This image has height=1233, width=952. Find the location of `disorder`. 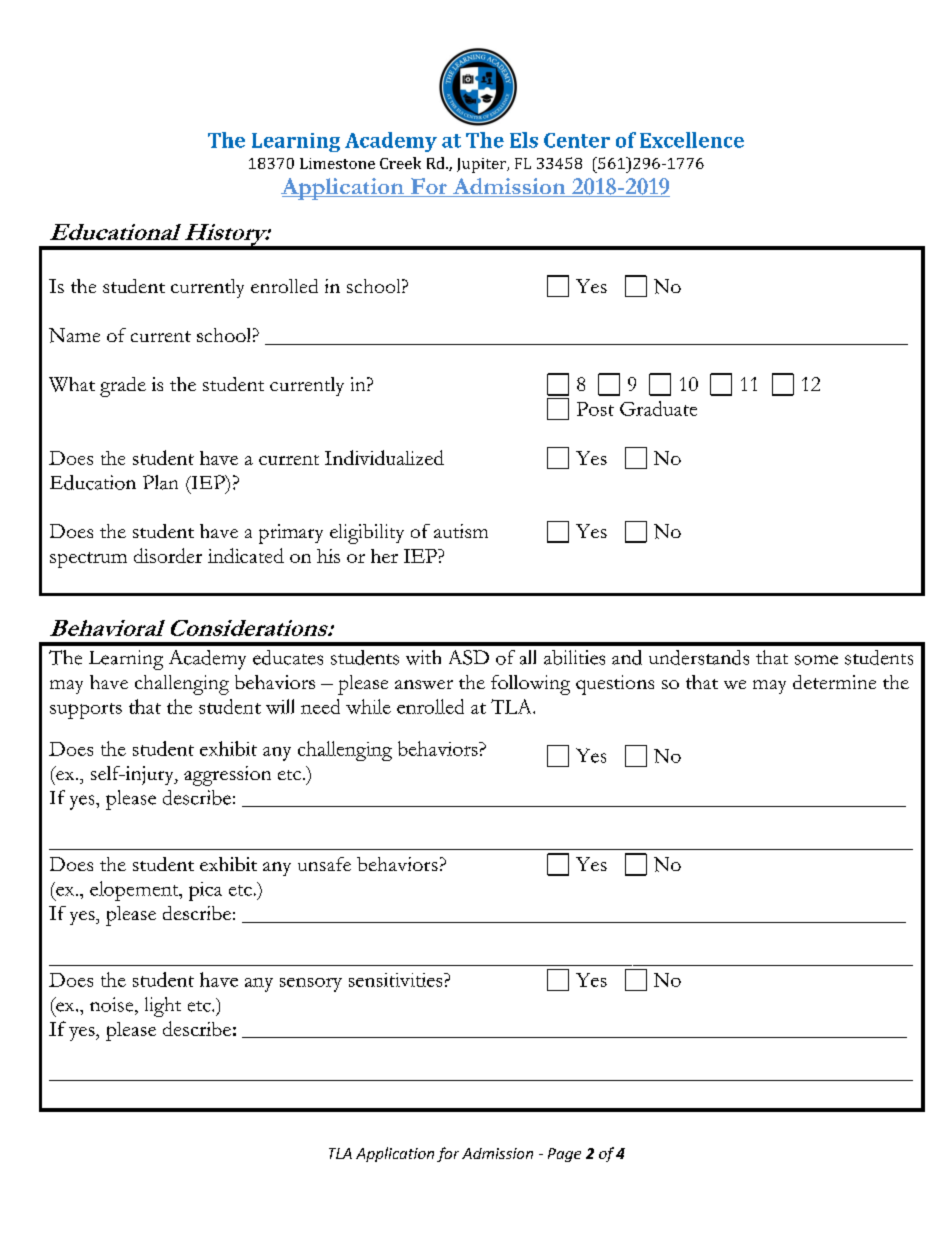

disorder is located at coordinates (168, 555).
